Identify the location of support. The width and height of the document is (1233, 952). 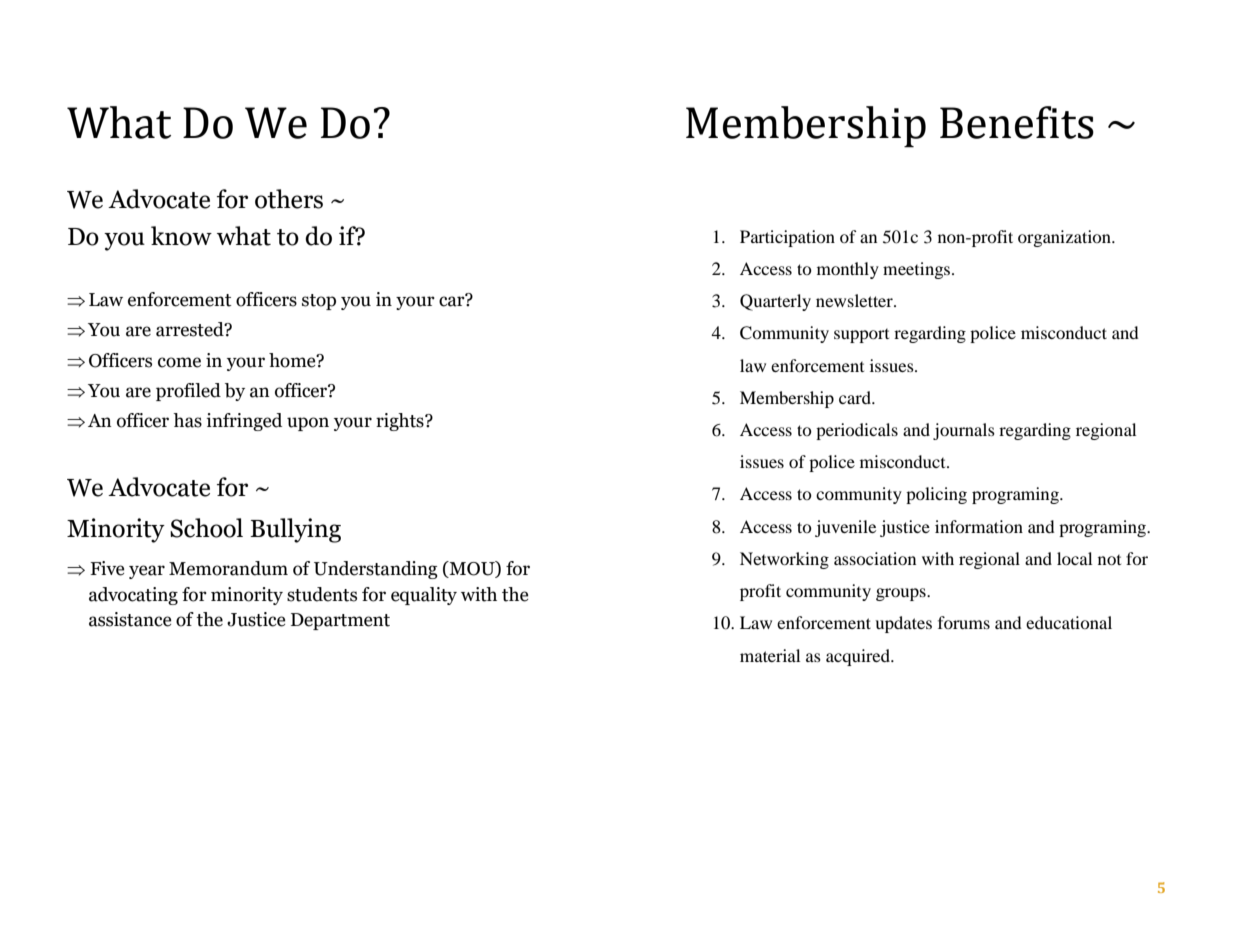
(861, 336).
